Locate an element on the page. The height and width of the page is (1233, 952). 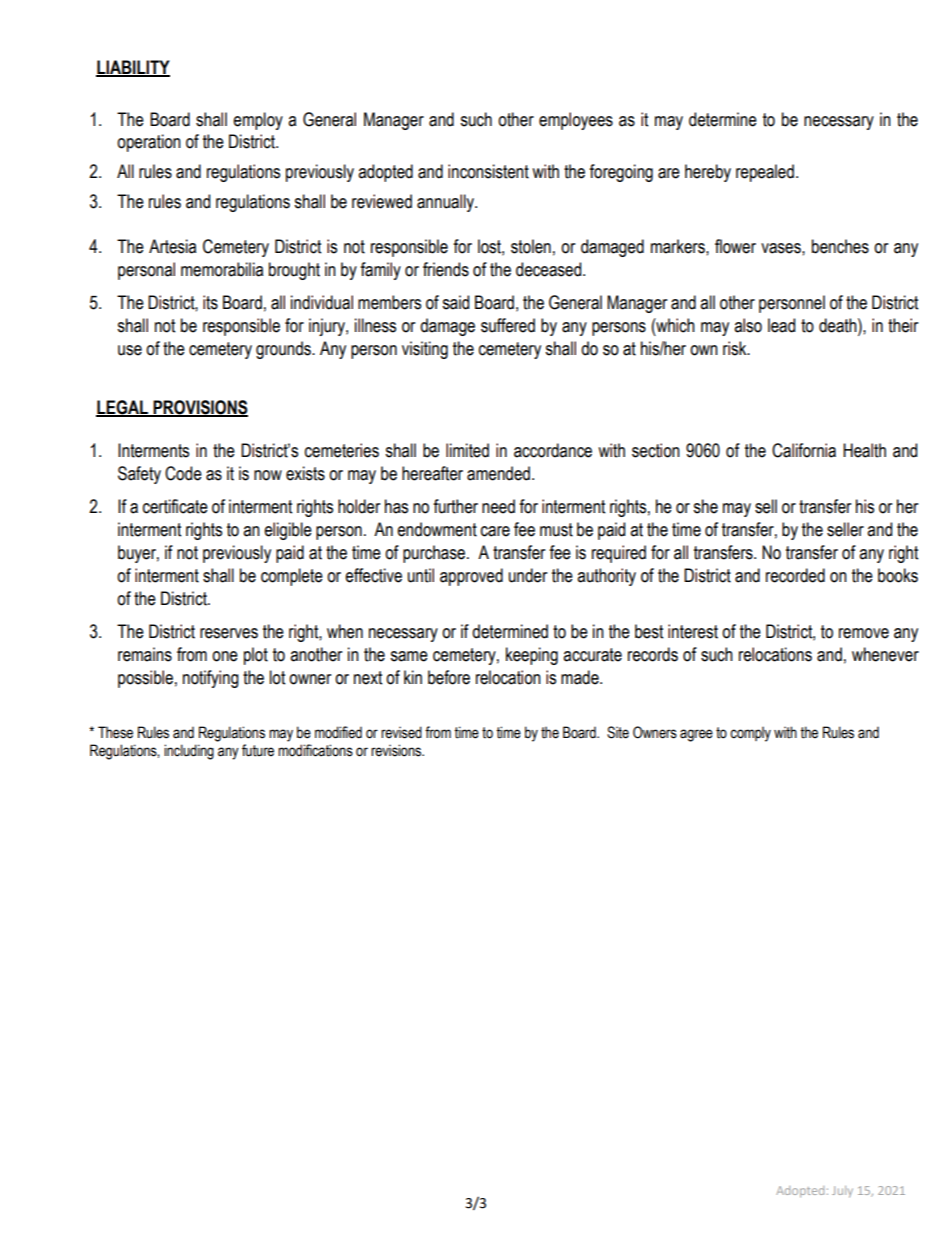
remove is located at coordinates (864, 633).
